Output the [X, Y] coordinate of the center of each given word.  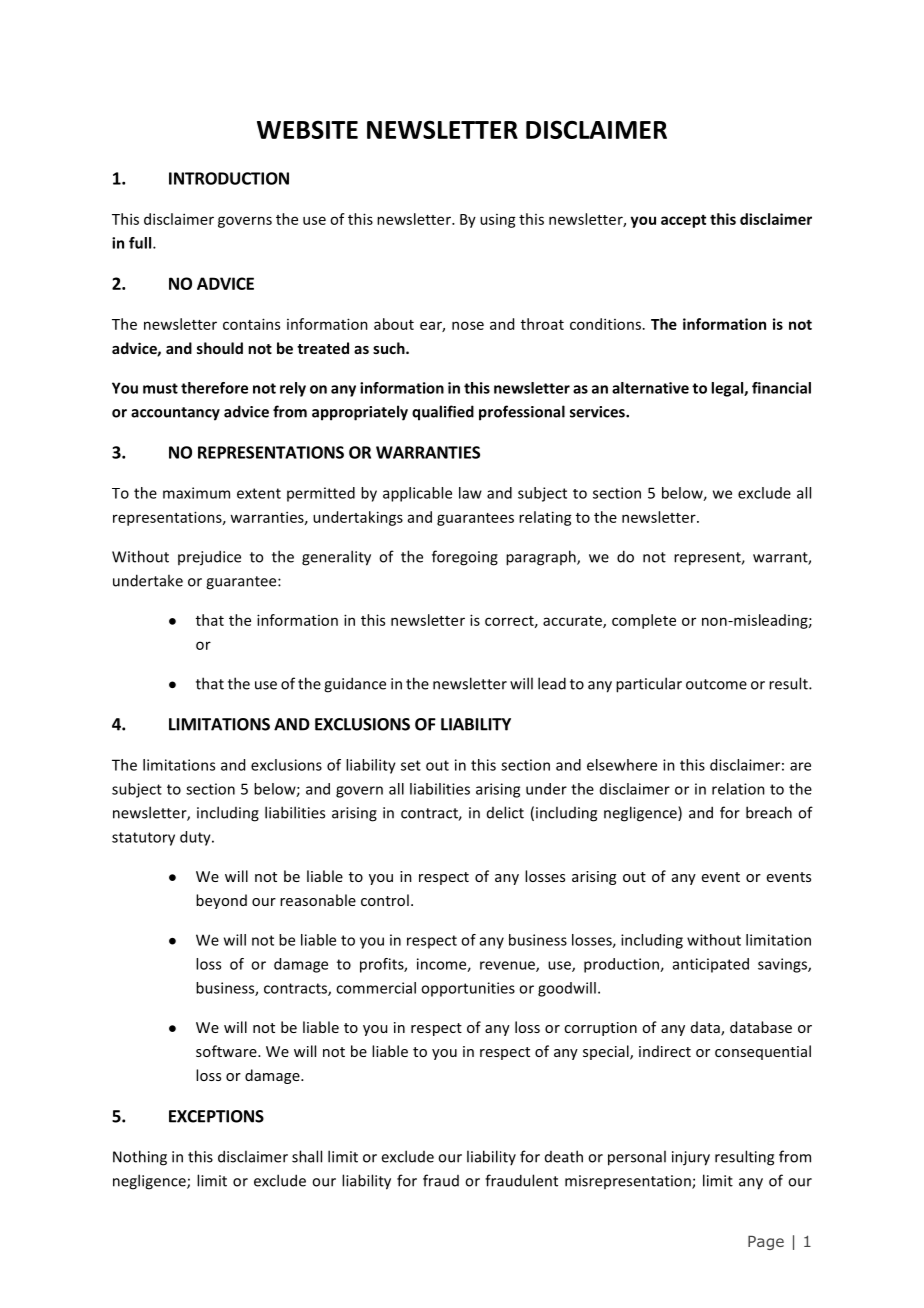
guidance [355, 685]
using [498, 221]
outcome [716, 684]
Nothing [140, 1158]
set [411, 765]
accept [683, 221]
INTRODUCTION [229, 178]
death [564, 1156]
